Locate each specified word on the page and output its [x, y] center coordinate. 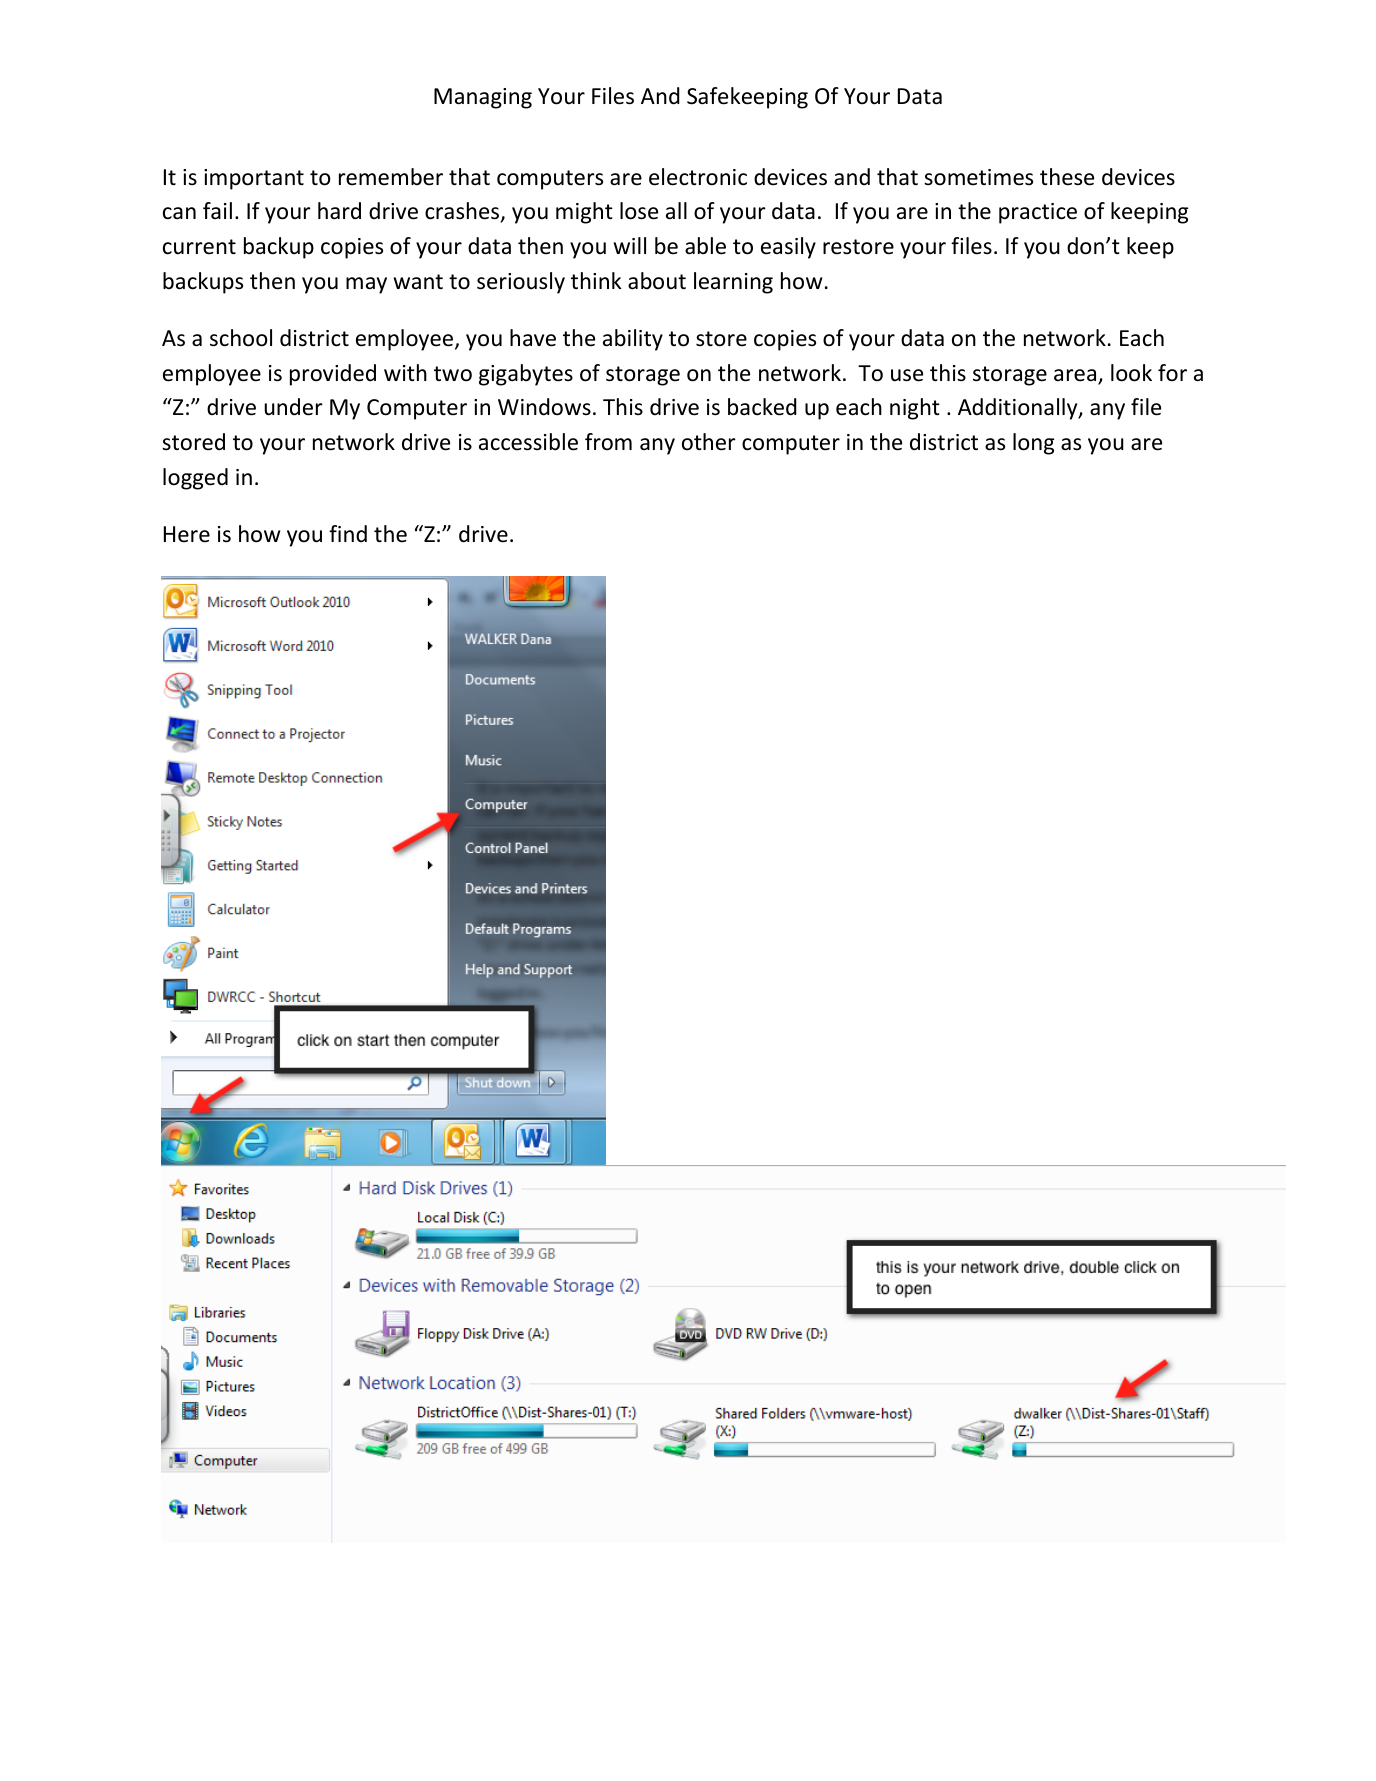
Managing [483, 98]
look [1131, 373]
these [1067, 177]
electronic [698, 177]
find [348, 533]
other [709, 442]
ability [633, 340]
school [241, 338]
